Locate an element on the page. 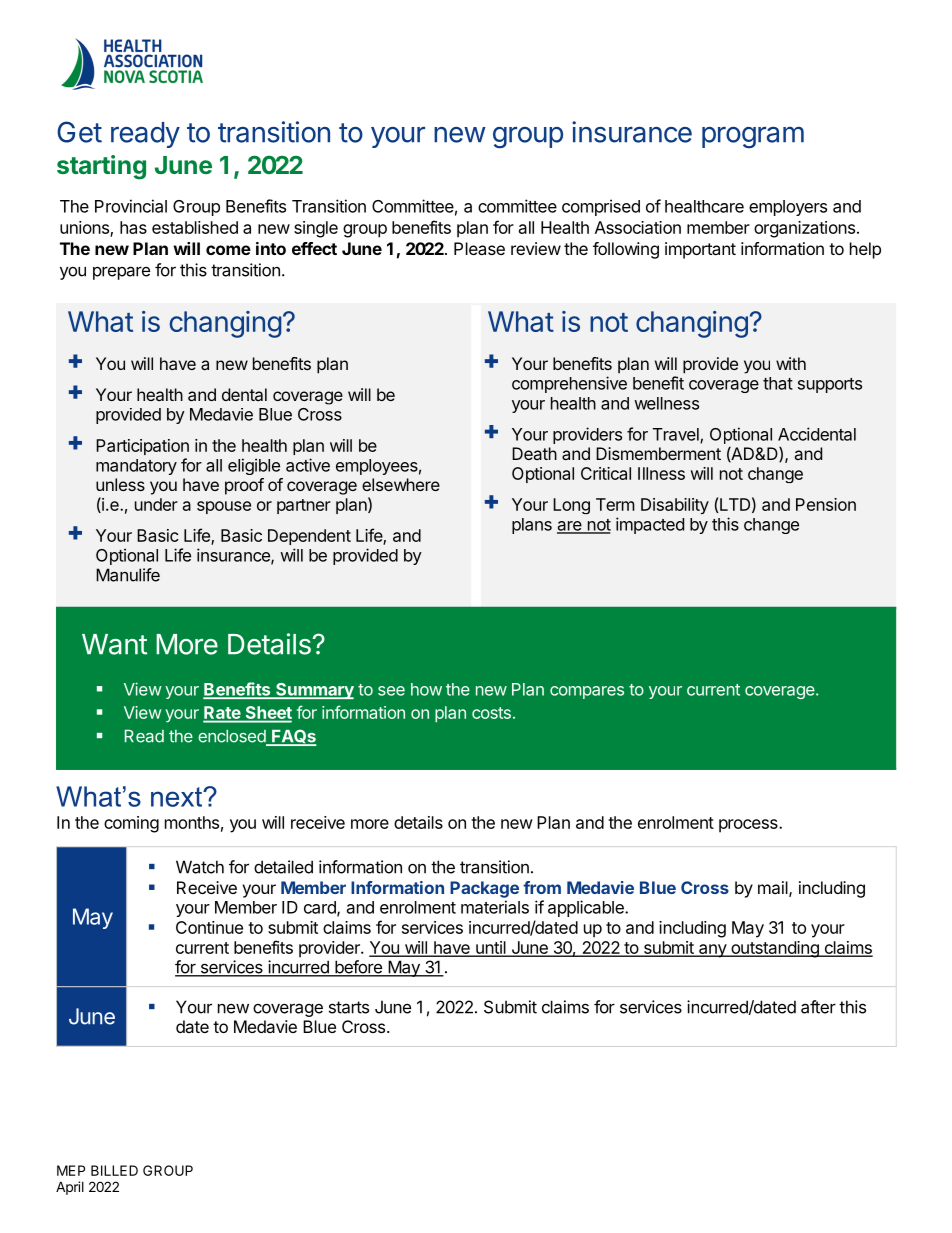 This document has width=952, height=1233. Package is located at coordinates (484, 889).
